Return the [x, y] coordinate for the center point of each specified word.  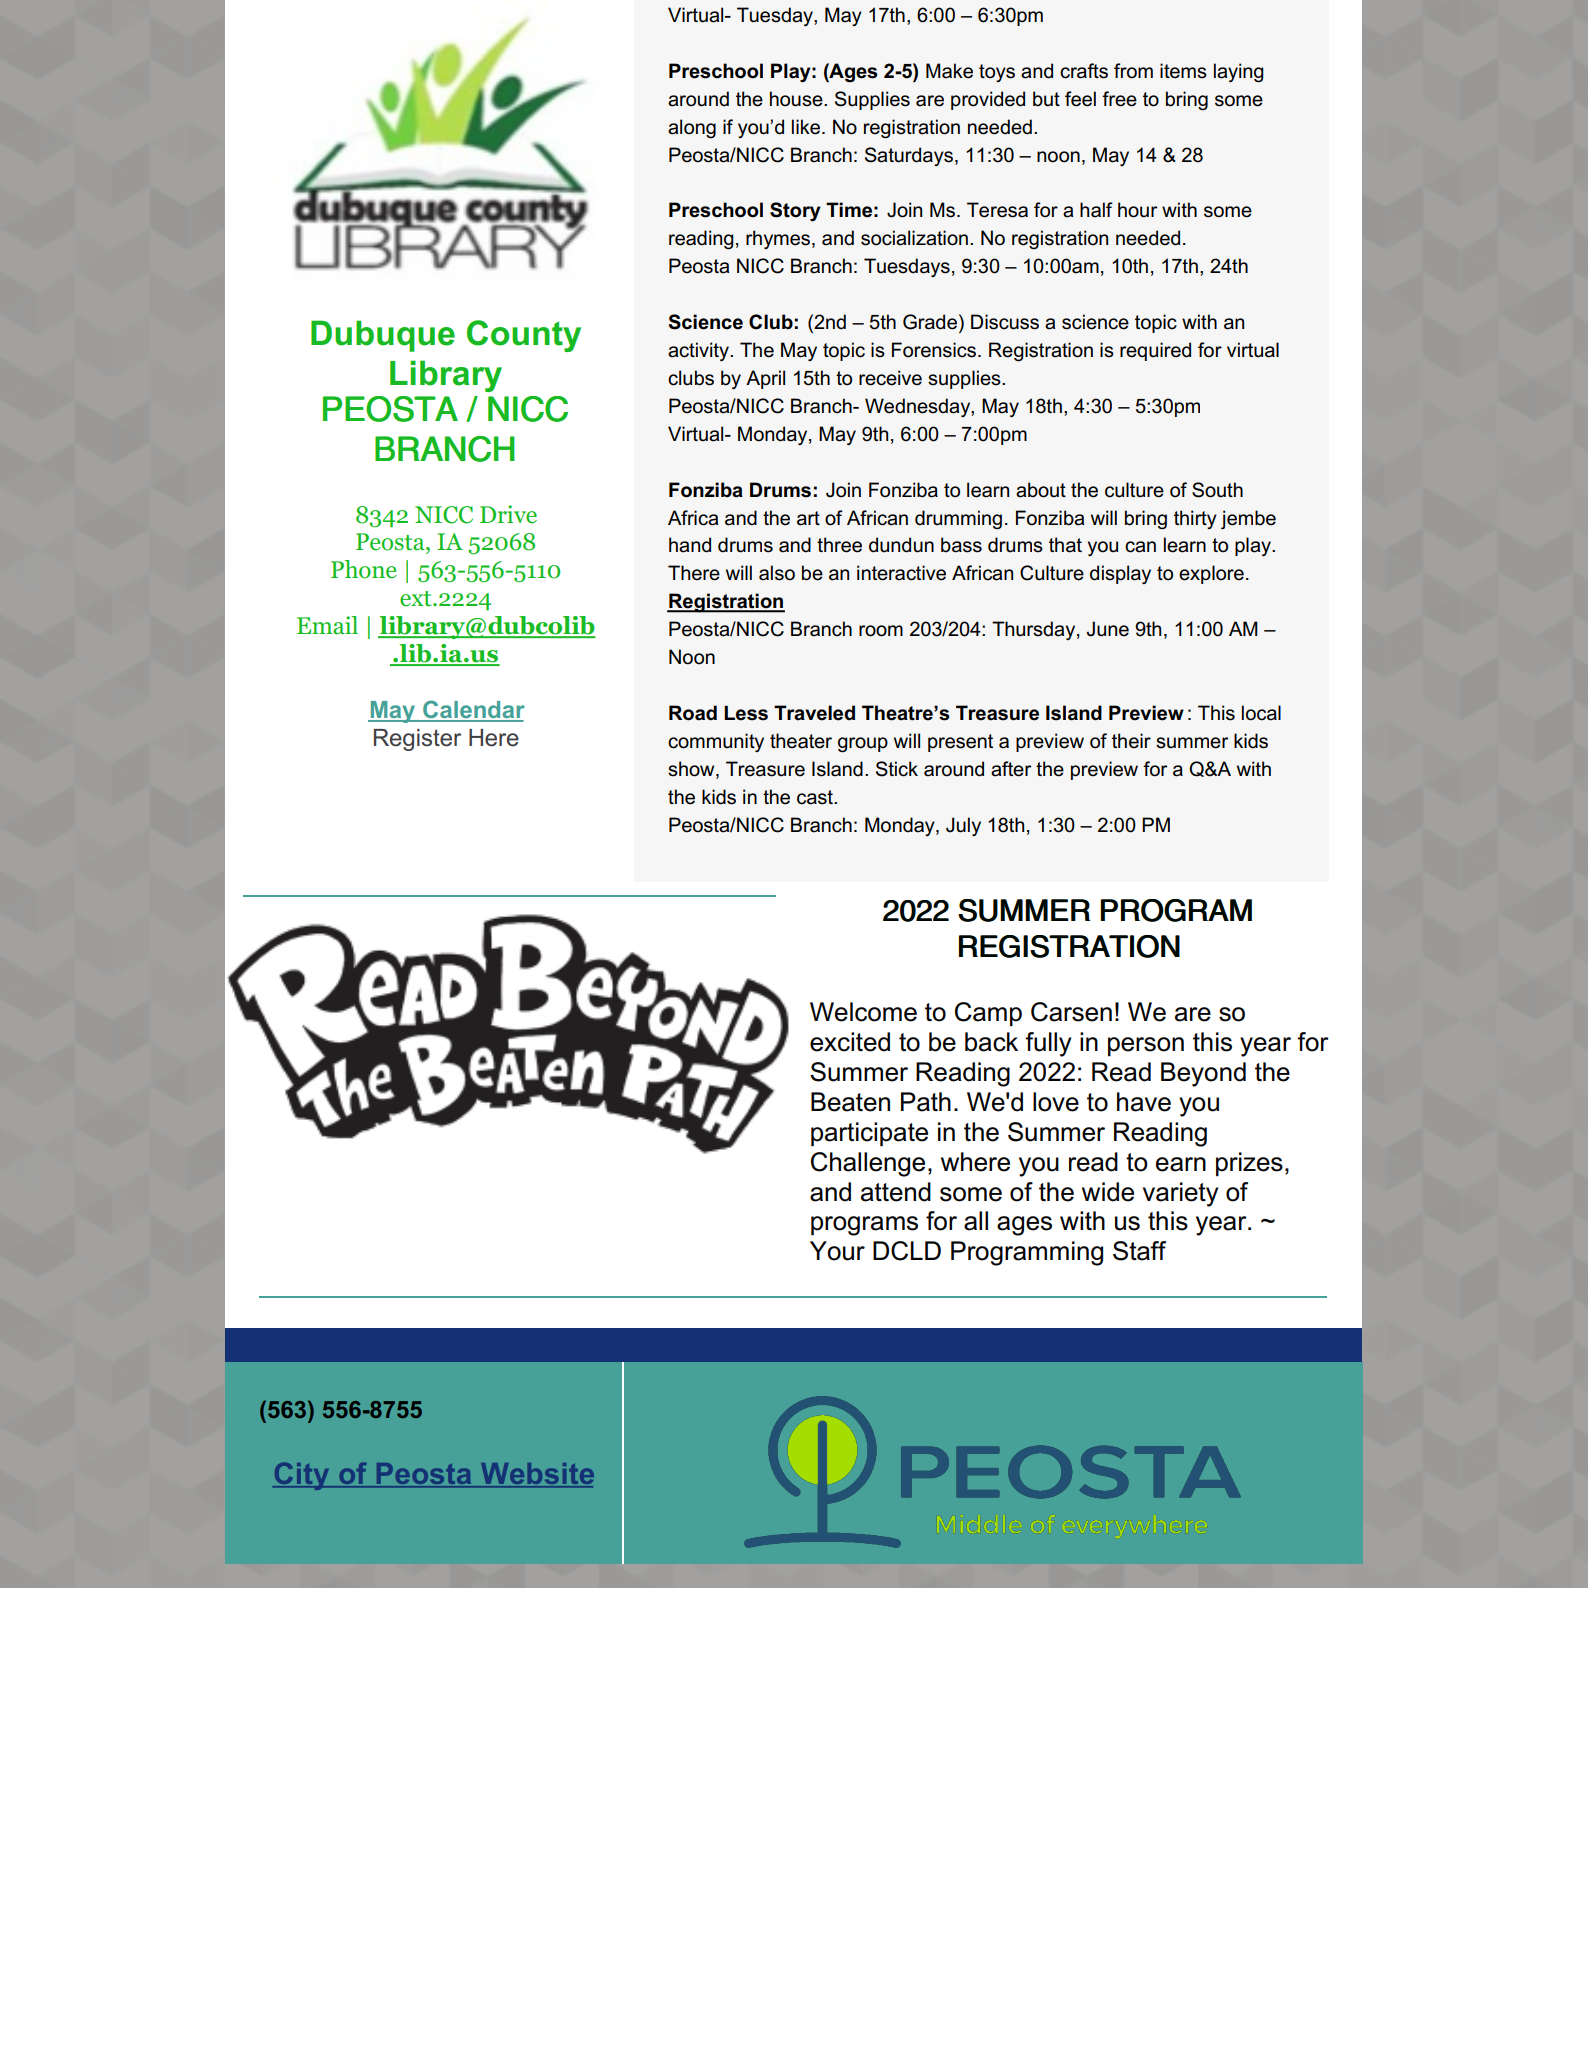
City [302, 1476]
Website [536, 1475]
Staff [1139, 1251]
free [1119, 99]
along [692, 129]
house [797, 99]
